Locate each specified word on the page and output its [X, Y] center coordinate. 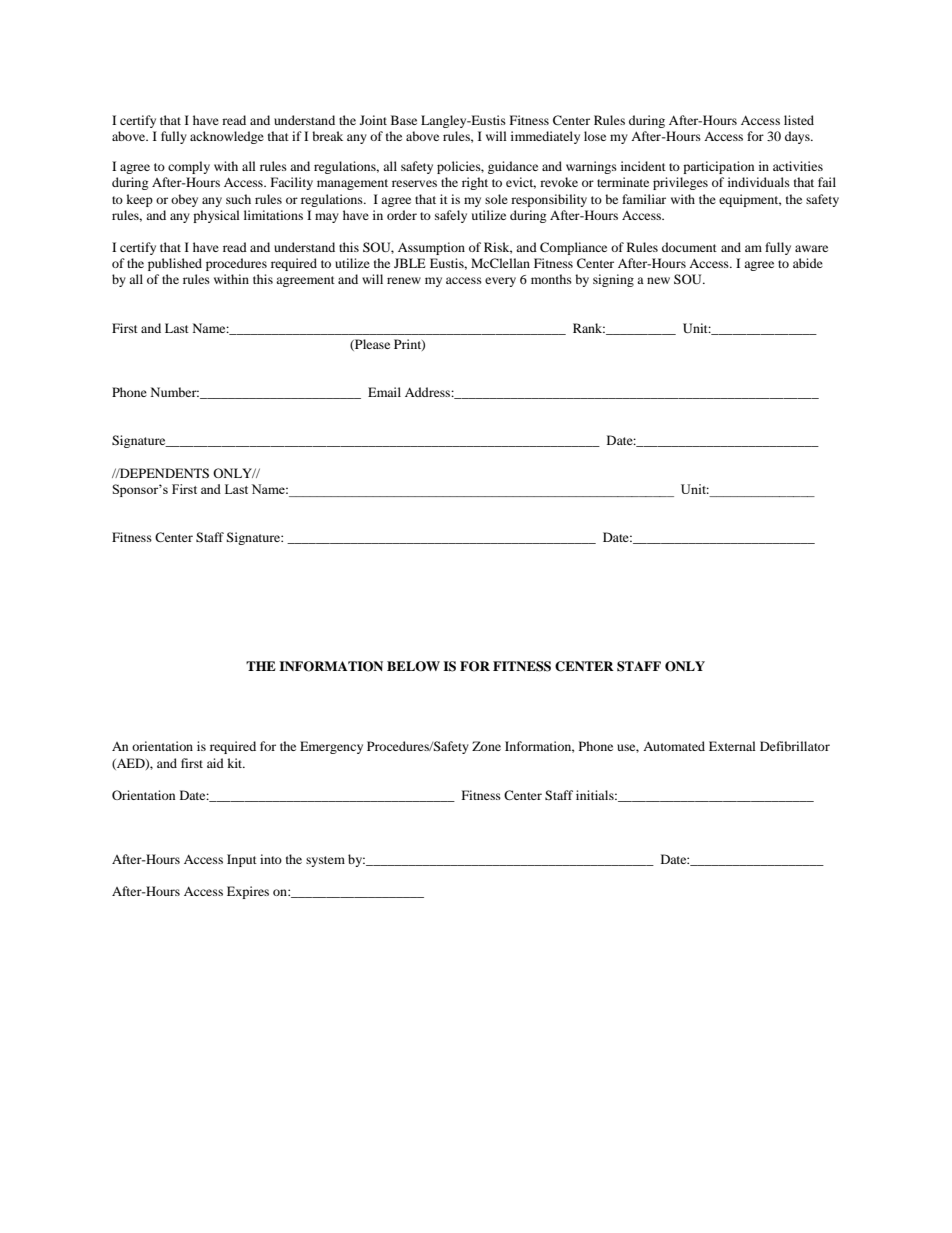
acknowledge [227, 137]
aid [215, 763]
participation [718, 167]
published [175, 264]
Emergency [331, 747]
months [551, 279]
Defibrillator [795, 746]
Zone [486, 746]
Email [384, 392]
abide [808, 263]
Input [242, 860]
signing [613, 280]
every [500, 282]
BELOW [413, 666]
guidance [513, 167]
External [732, 746]
